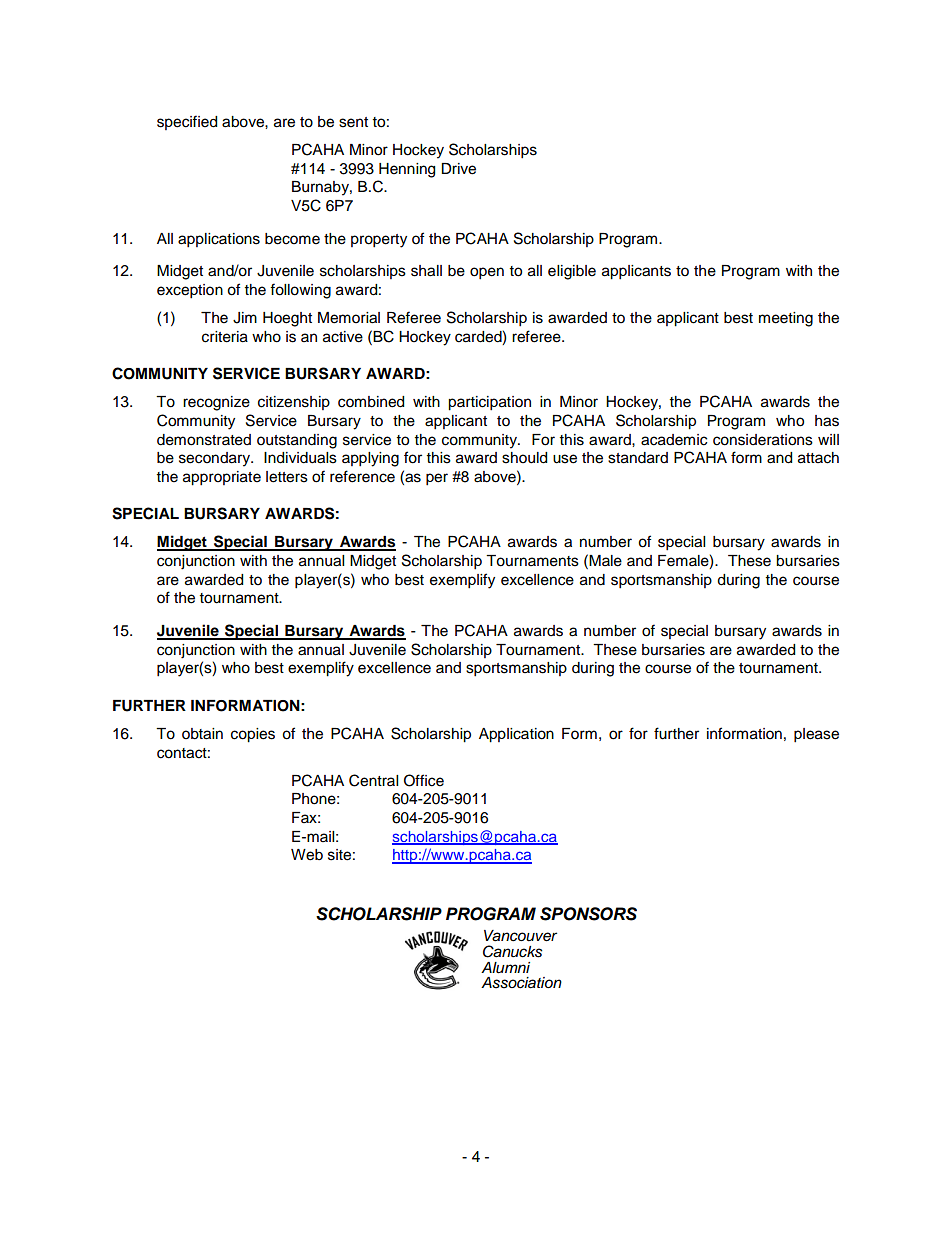 This page has height=1233, width=952. I want to click on meeting, so click(786, 319).
